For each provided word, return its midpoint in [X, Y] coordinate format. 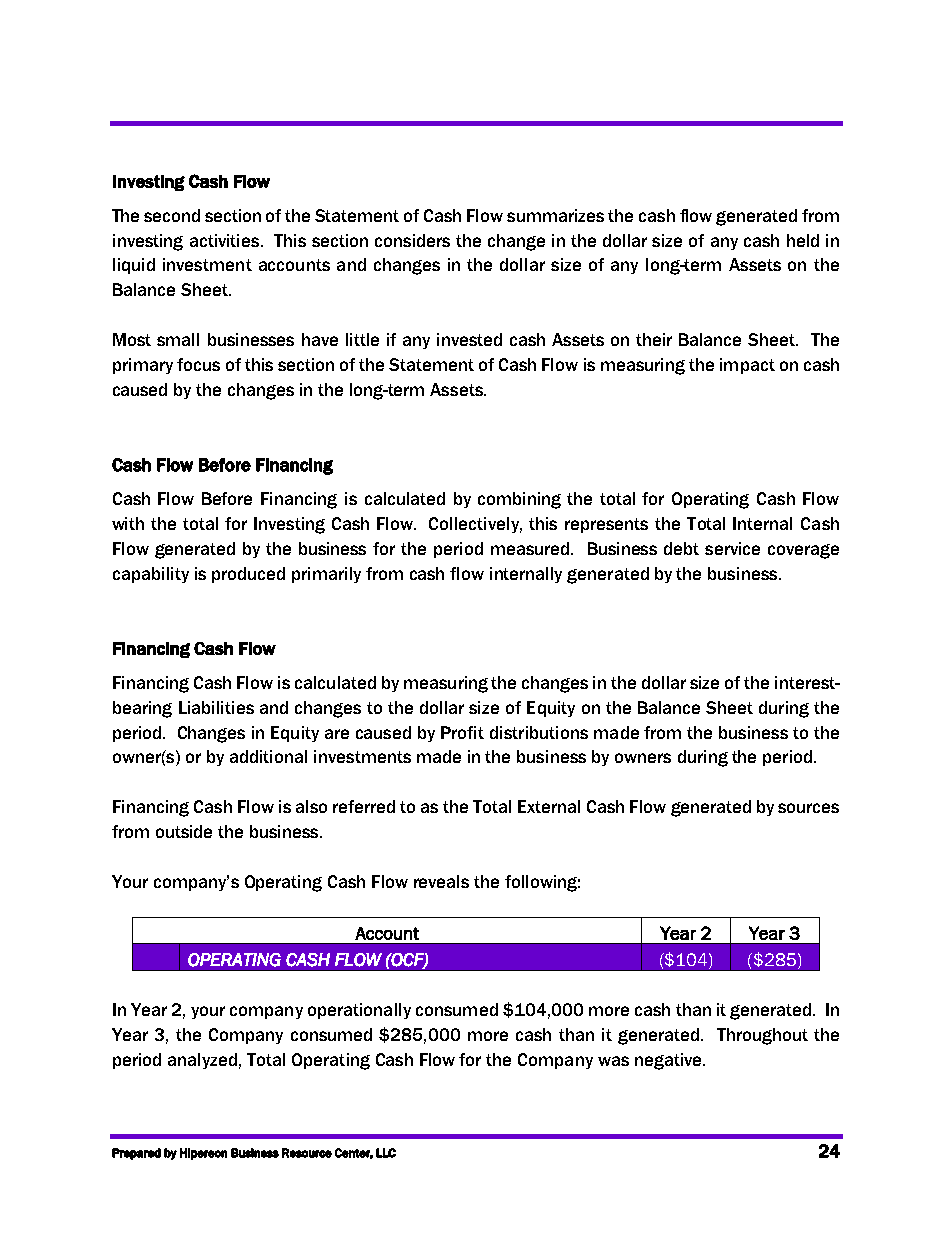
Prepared [136, 1154]
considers [412, 240]
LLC [386, 1153]
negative [669, 1061]
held [803, 240]
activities [226, 240]
